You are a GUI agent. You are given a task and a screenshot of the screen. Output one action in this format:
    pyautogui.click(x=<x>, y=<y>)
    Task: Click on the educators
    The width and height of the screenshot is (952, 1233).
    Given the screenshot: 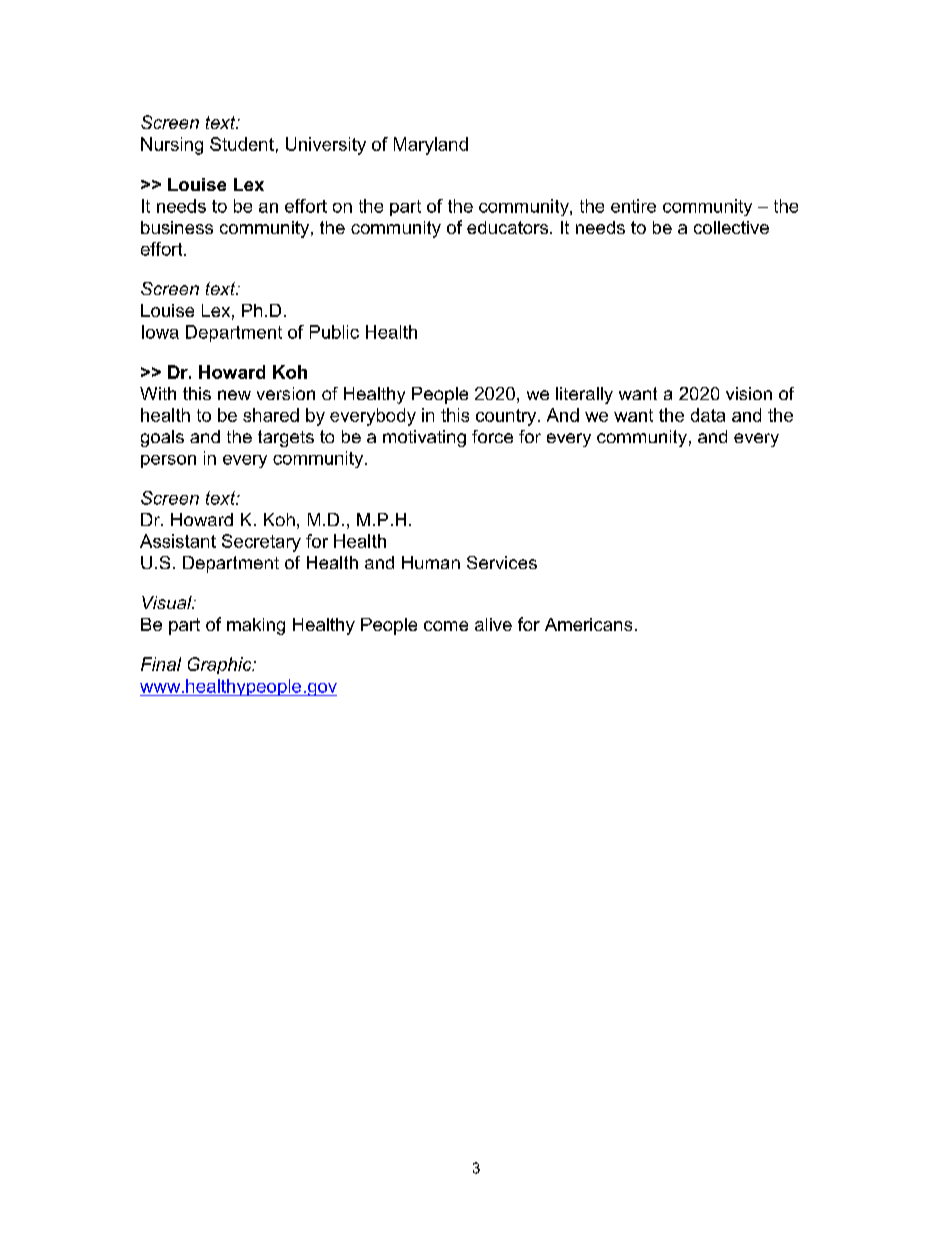 What is the action you would take?
    pyautogui.click(x=509, y=227)
